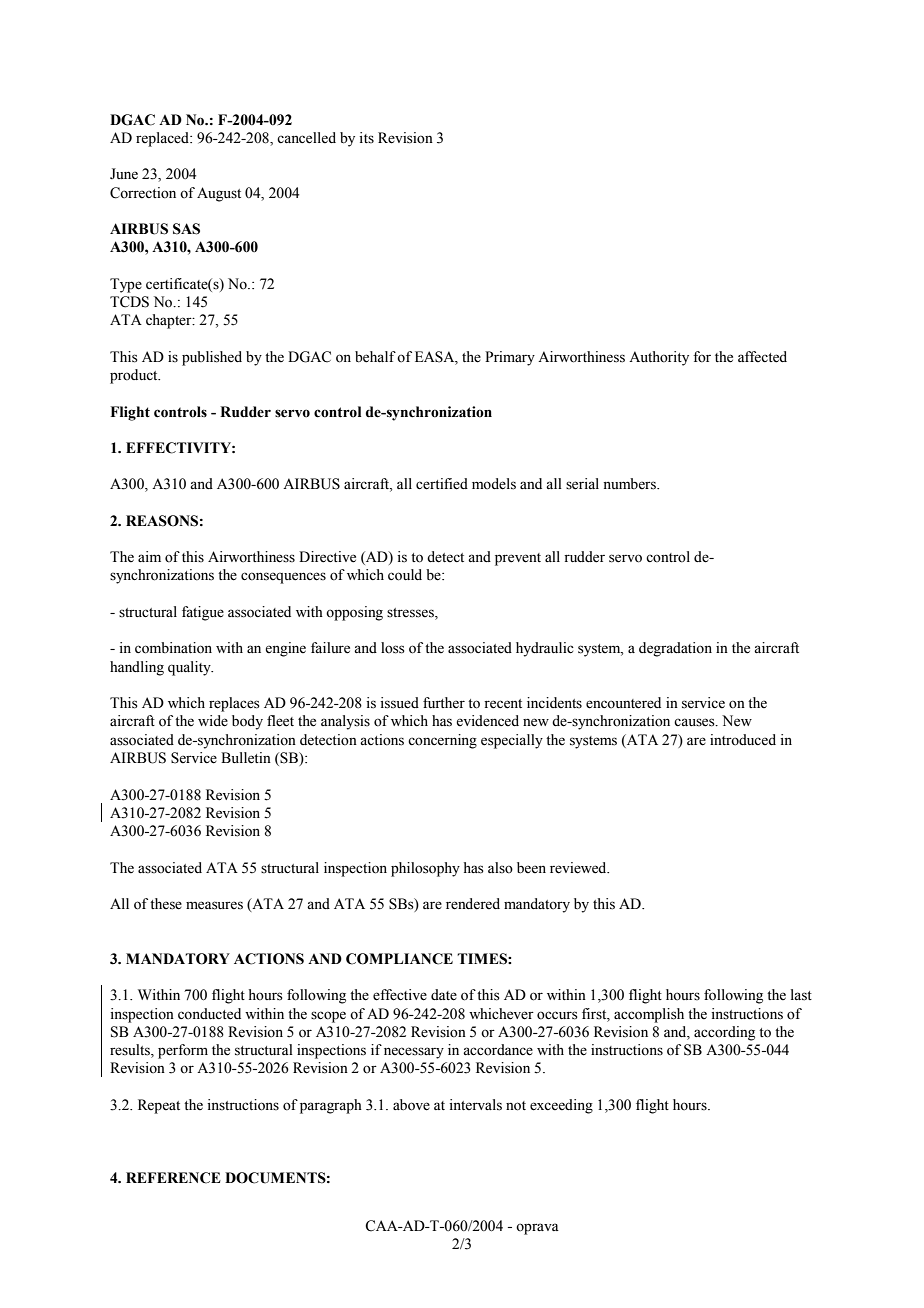  What do you see at coordinates (149, 556) in the screenshot?
I see `aim` at bounding box center [149, 556].
